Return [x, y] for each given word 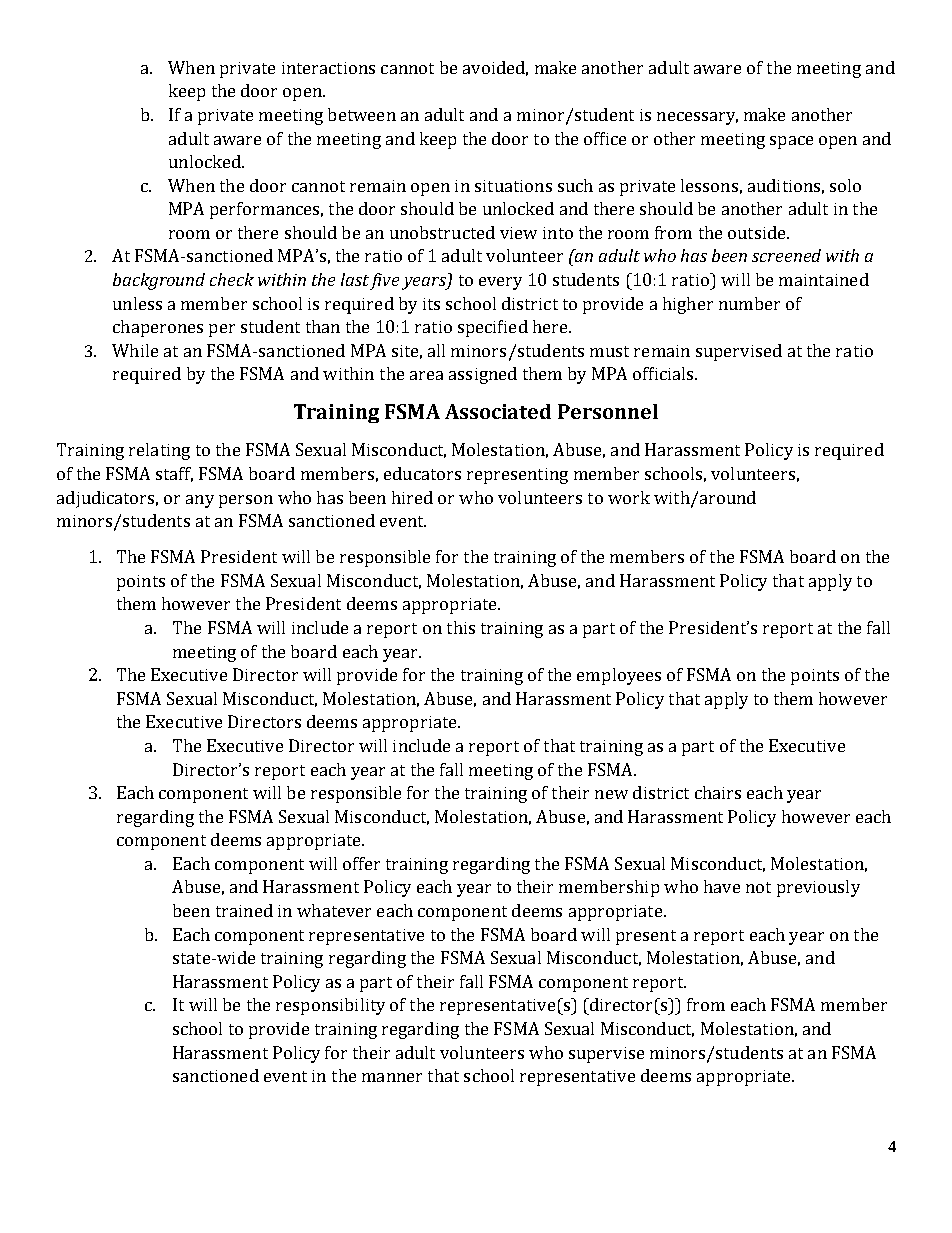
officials [664, 373]
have [722, 886]
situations [513, 186]
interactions [328, 68]
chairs [718, 792]
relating [159, 451]
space [791, 142]
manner [392, 1077]
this [461, 627]
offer [361, 863]
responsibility [330, 1006]
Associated [498, 411]
